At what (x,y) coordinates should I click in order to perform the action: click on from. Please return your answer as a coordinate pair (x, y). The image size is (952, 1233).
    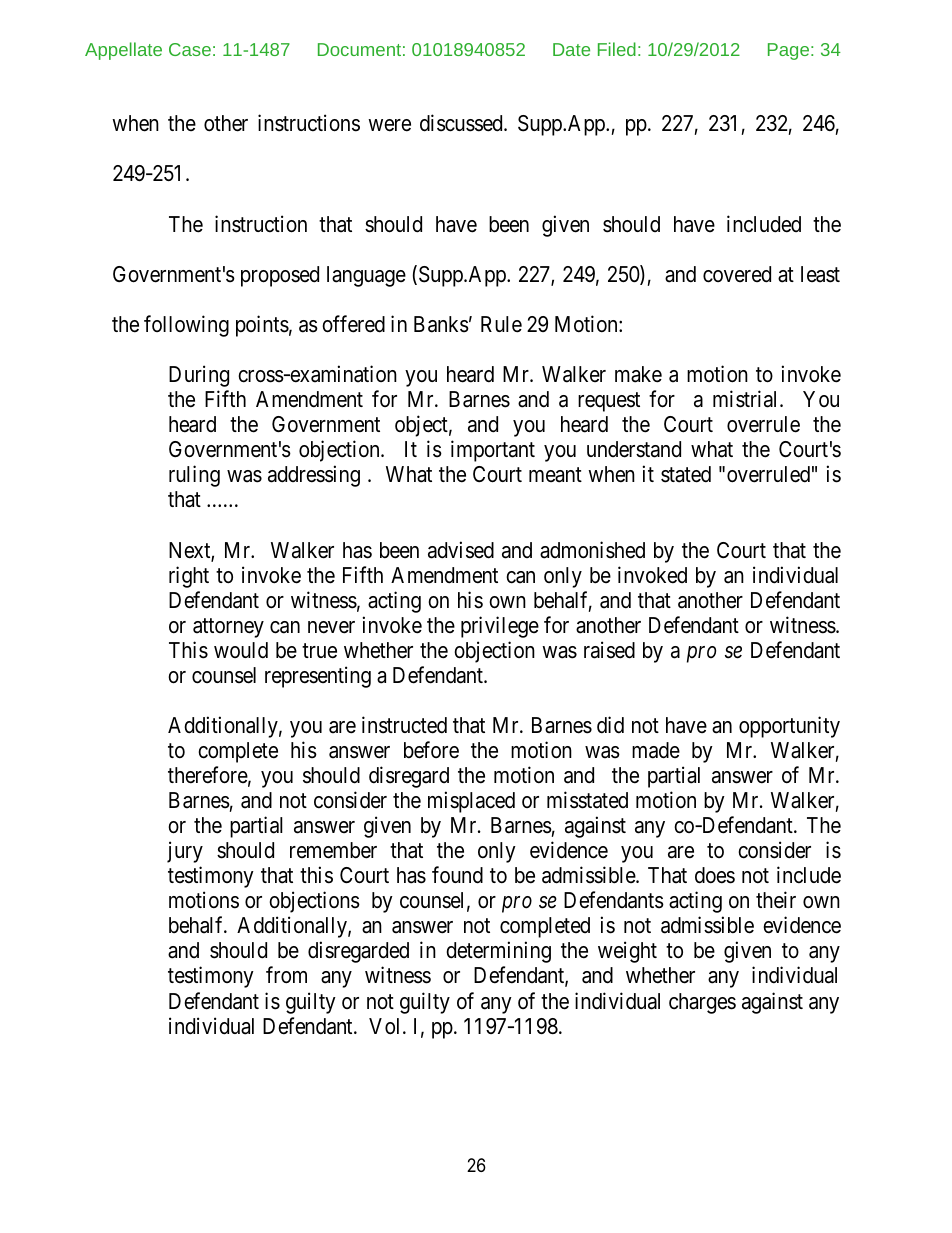
    Looking at the image, I should click on (286, 975).
